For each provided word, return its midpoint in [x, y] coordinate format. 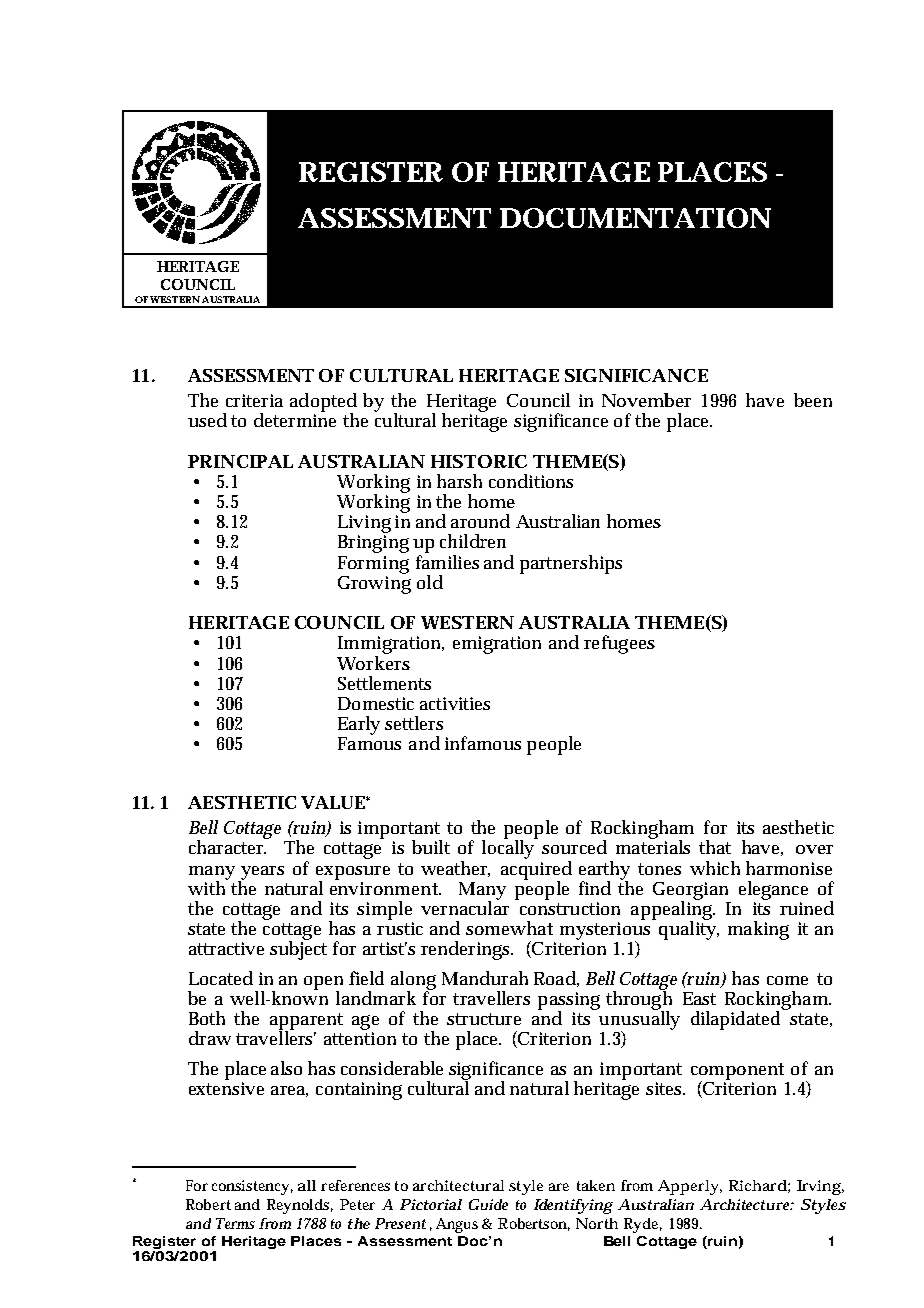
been [813, 400]
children [473, 541]
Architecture [747, 1204]
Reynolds [300, 1206]
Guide [488, 1204]
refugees [619, 644]
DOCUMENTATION [635, 218]
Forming [373, 565]
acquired [536, 870]
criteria [254, 400]
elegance [773, 890]
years [261, 874]
